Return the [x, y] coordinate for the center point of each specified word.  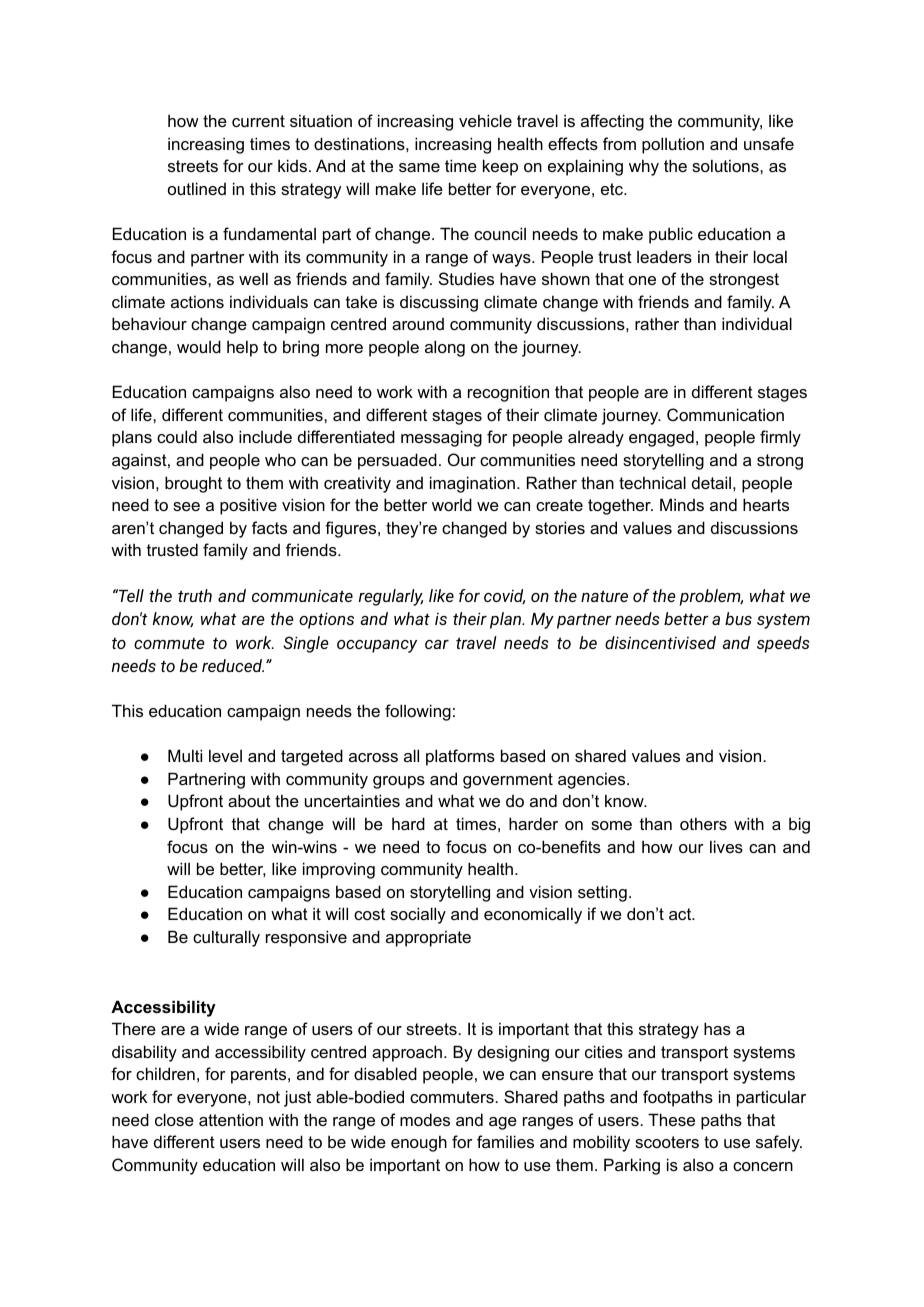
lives [726, 846]
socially [418, 915]
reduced [233, 665]
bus [738, 618]
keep [500, 167]
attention [231, 1119]
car [437, 644]
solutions [726, 165]
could [177, 436]
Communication [725, 414]
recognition [508, 393]
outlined [197, 188]
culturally [226, 938]
